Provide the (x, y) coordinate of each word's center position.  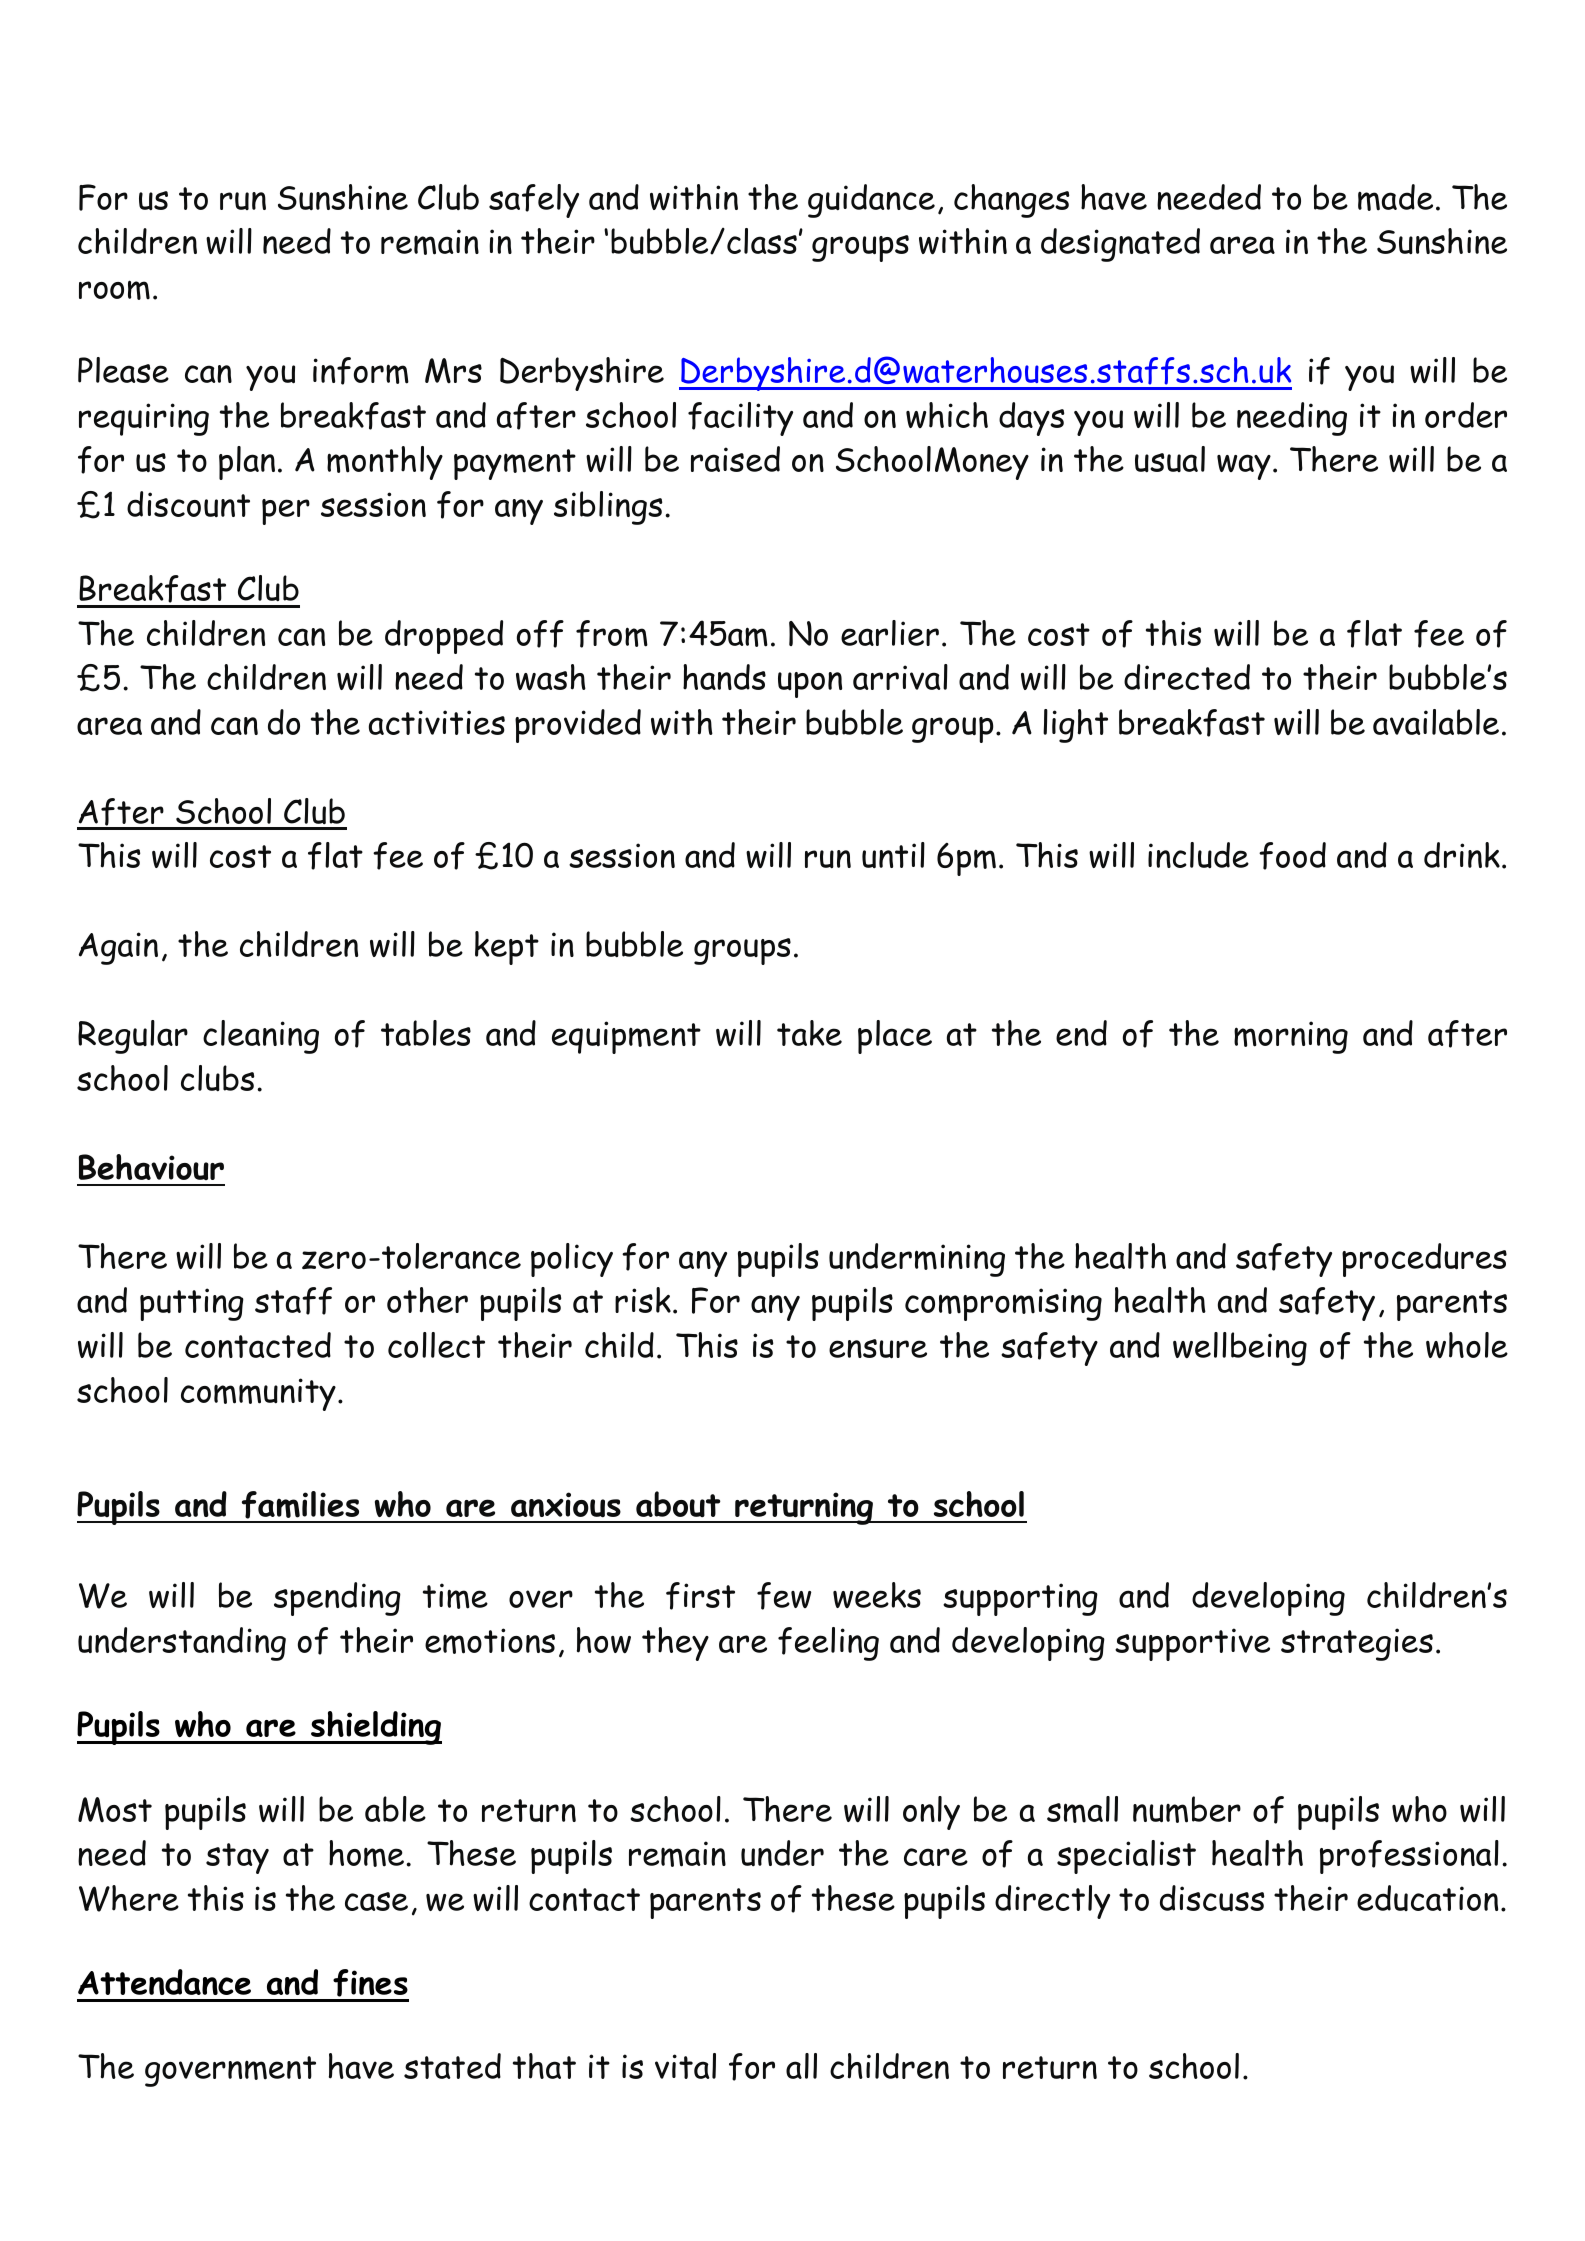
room (114, 290)
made (1395, 197)
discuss (1212, 1898)
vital (685, 2066)
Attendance (164, 1982)
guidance (871, 201)
